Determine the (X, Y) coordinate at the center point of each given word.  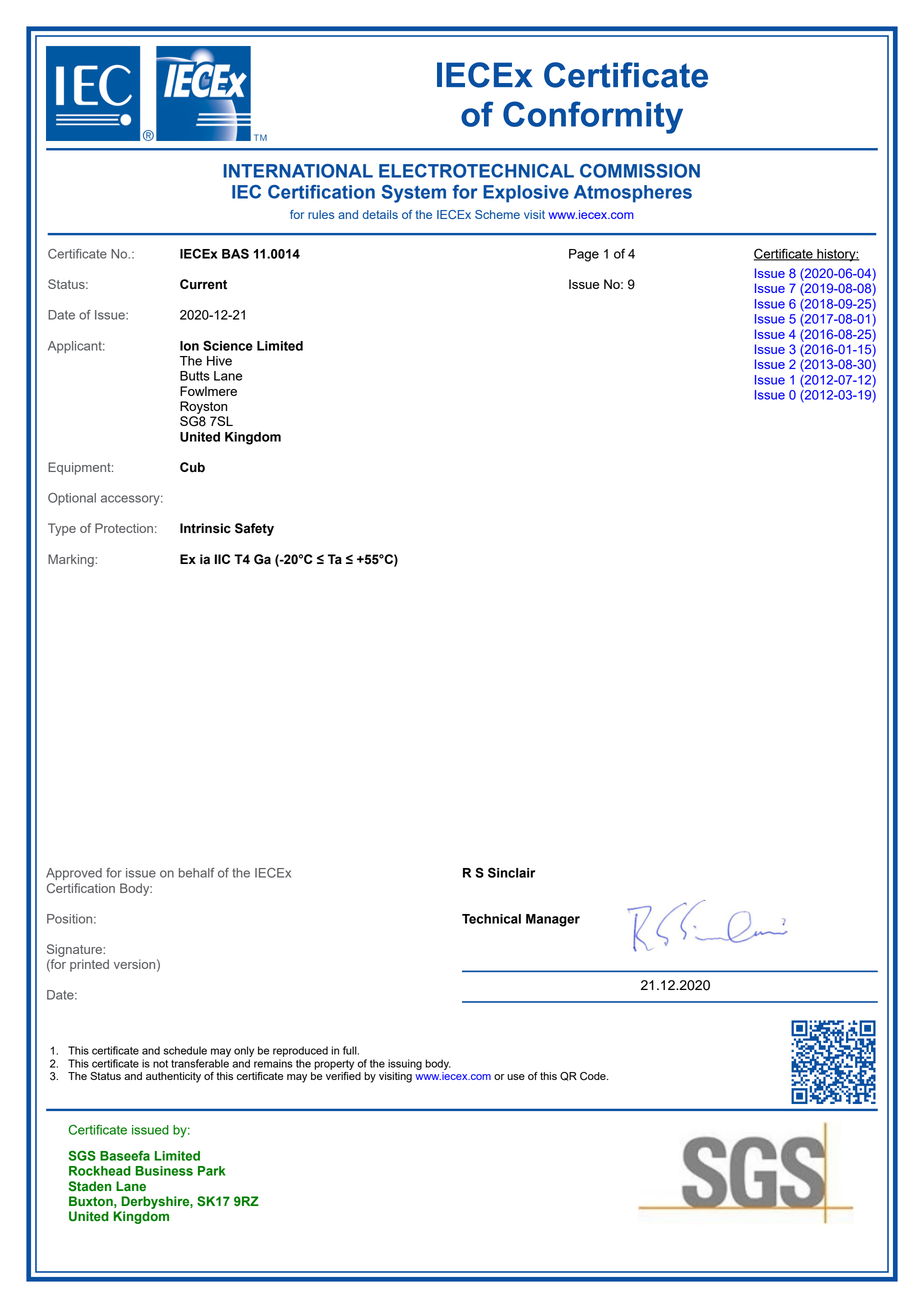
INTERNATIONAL (298, 171)
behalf (197, 873)
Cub (192, 467)
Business (164, 1171)
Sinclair (511, 872)
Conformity (593, 117)
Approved (74, 874)
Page (584, 255)
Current (203, 284)
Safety (254, 529)
